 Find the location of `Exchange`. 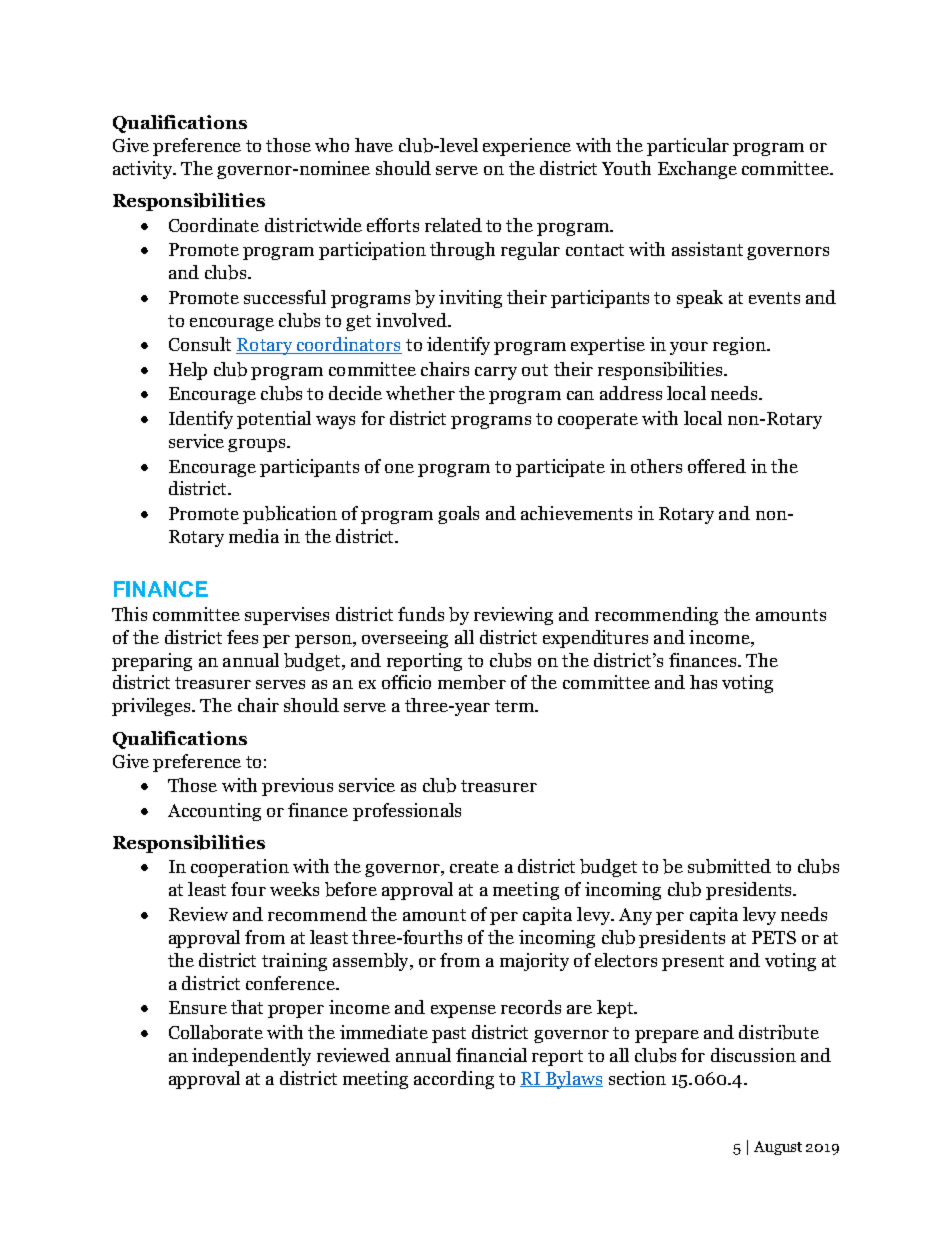

Exchange is located at coordinates (697, 170).
